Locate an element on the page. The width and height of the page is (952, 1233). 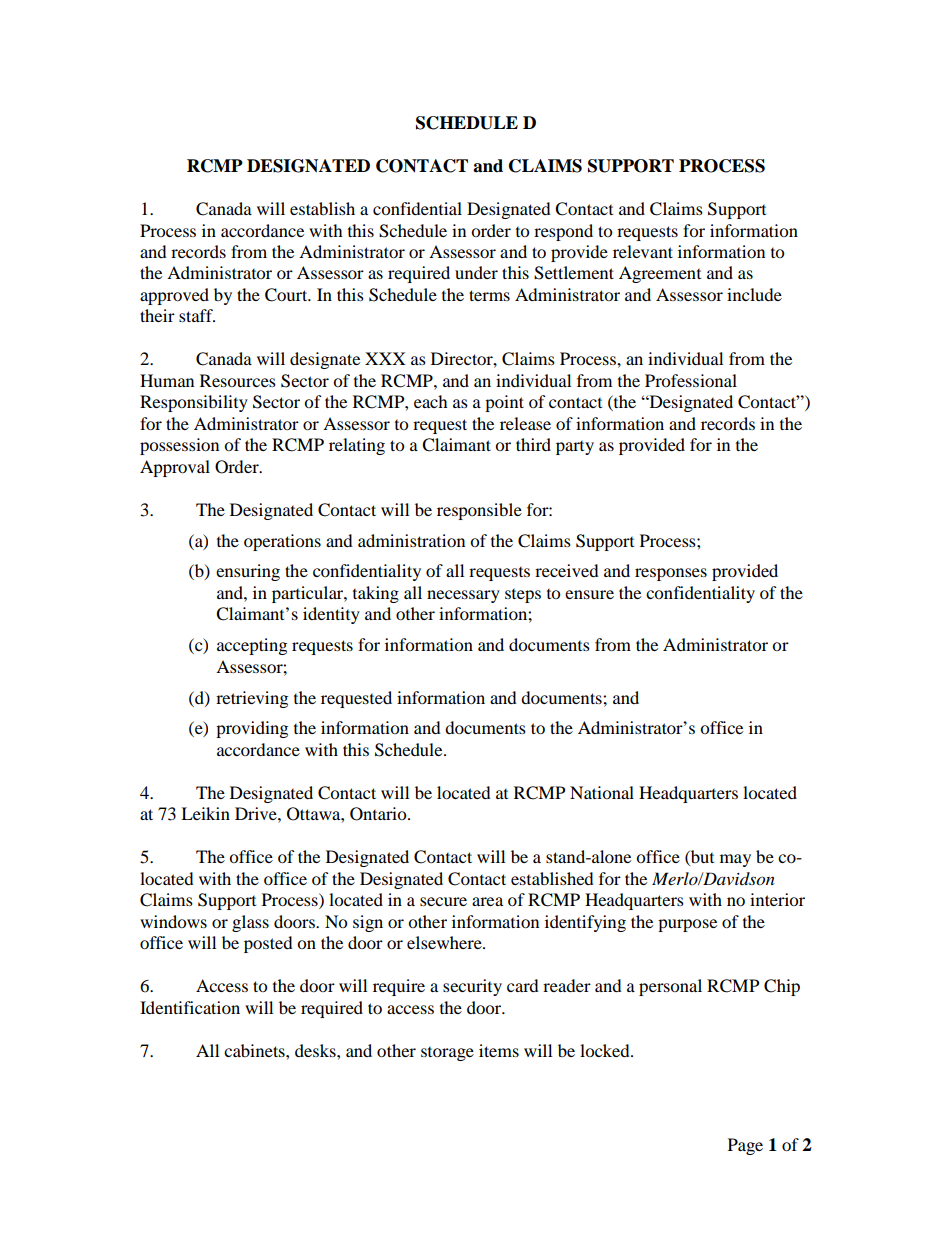
may is located at coordinates (735, 860).
